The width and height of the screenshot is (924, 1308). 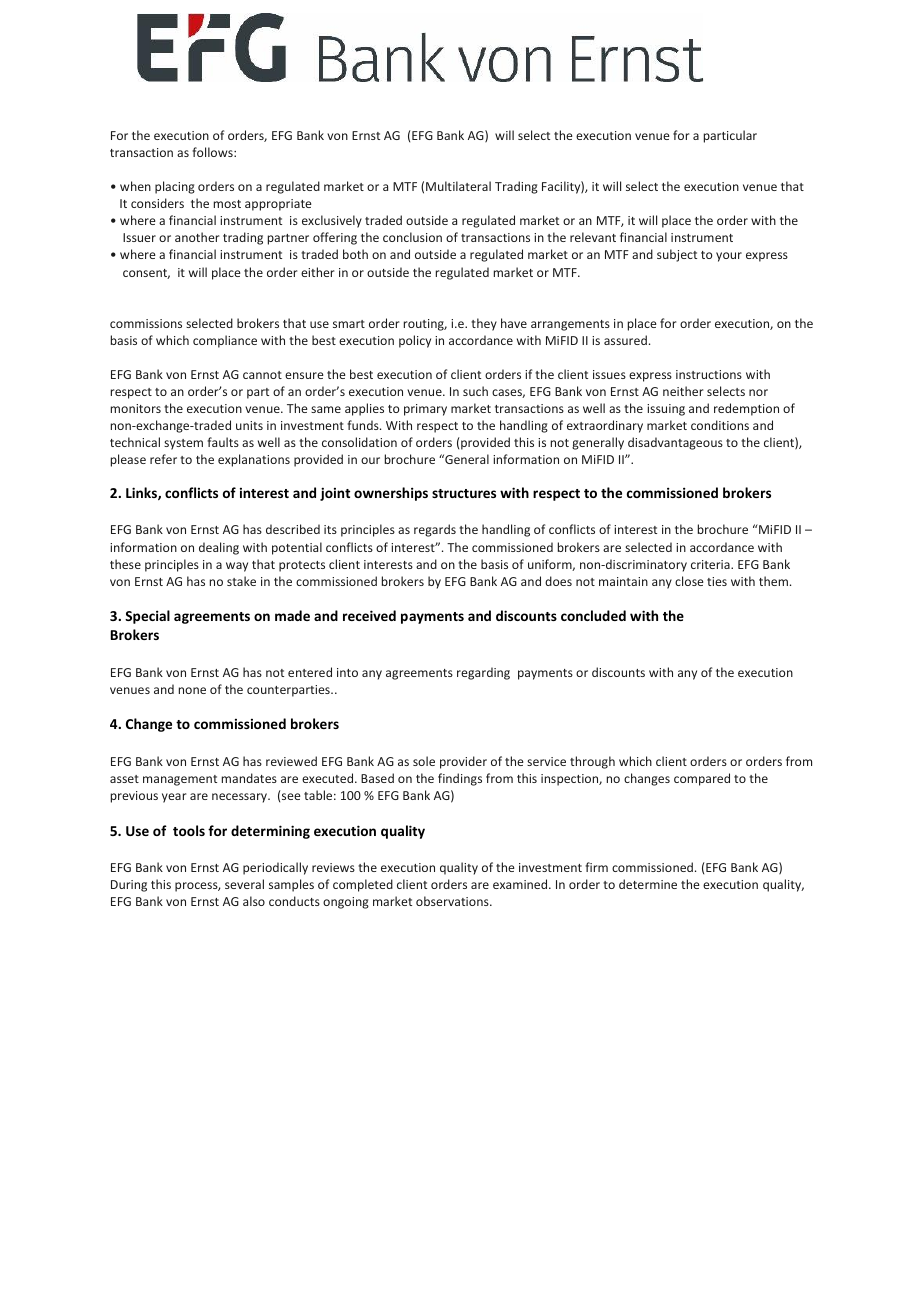 What do you see at coordinates (711, 564) in the screenshot?
I see `criteria` at bounding box center [711, 564].
